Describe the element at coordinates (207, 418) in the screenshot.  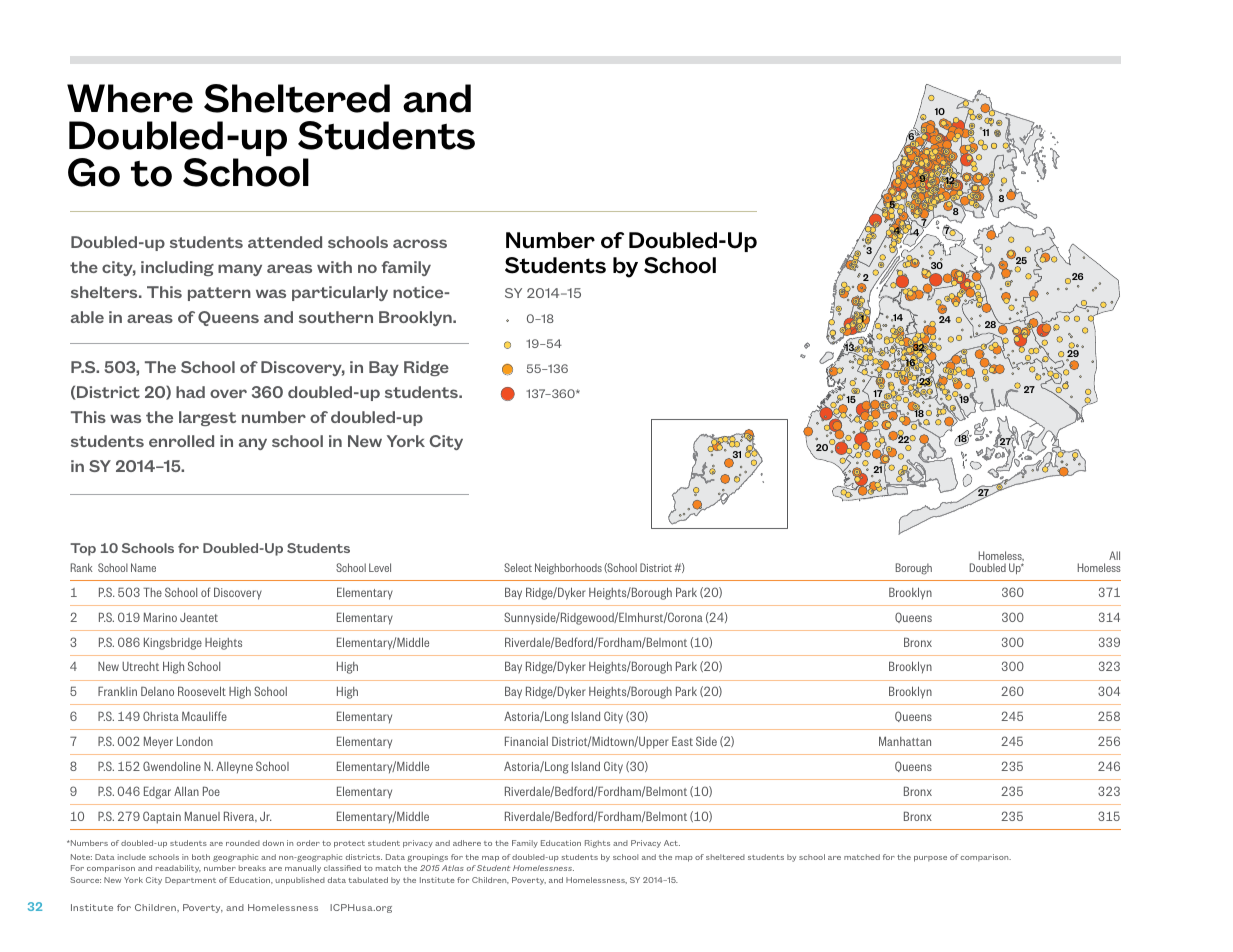
I see `largest` at that location.
